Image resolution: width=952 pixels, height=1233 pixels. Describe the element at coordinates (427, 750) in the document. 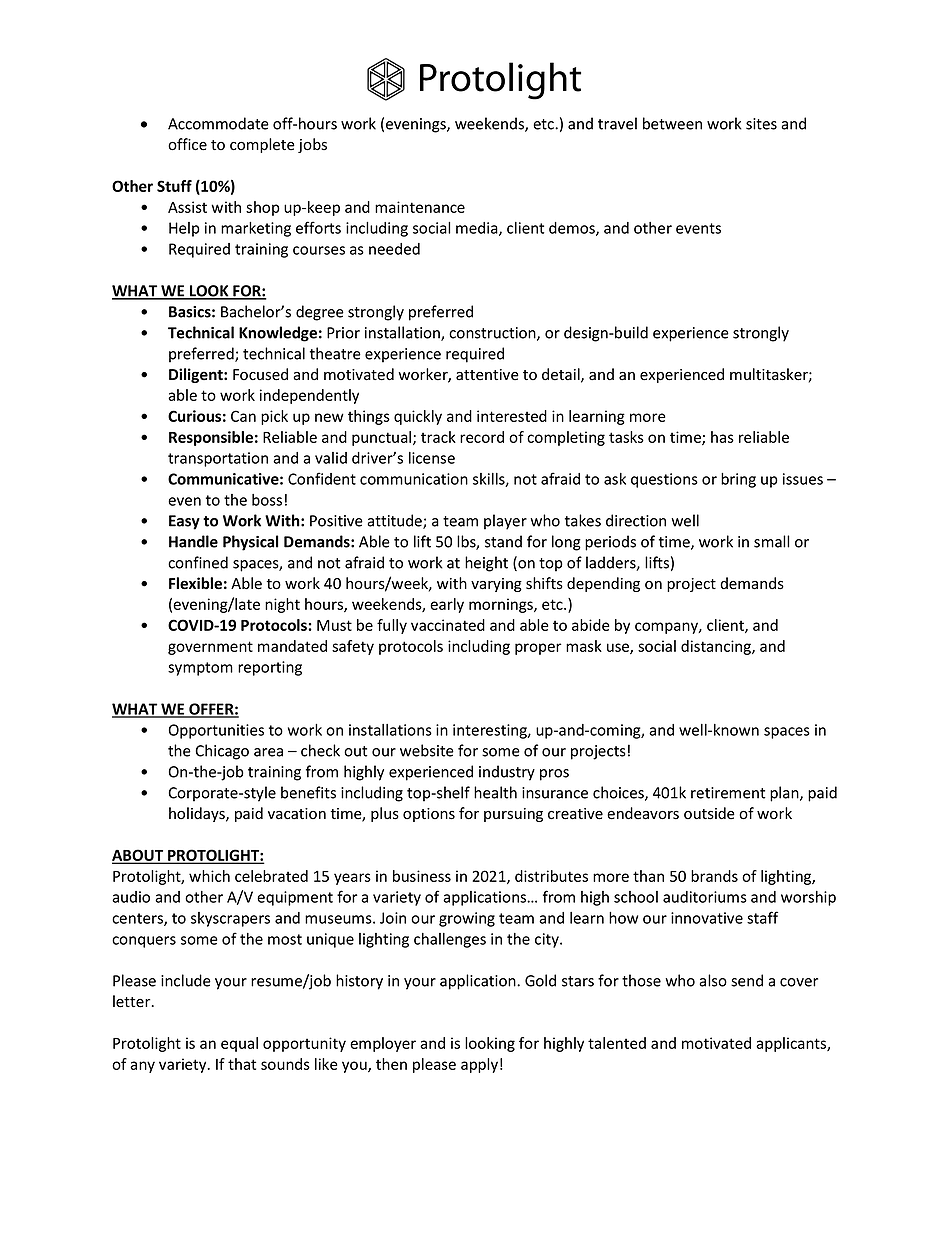

I see `website` at that location.
